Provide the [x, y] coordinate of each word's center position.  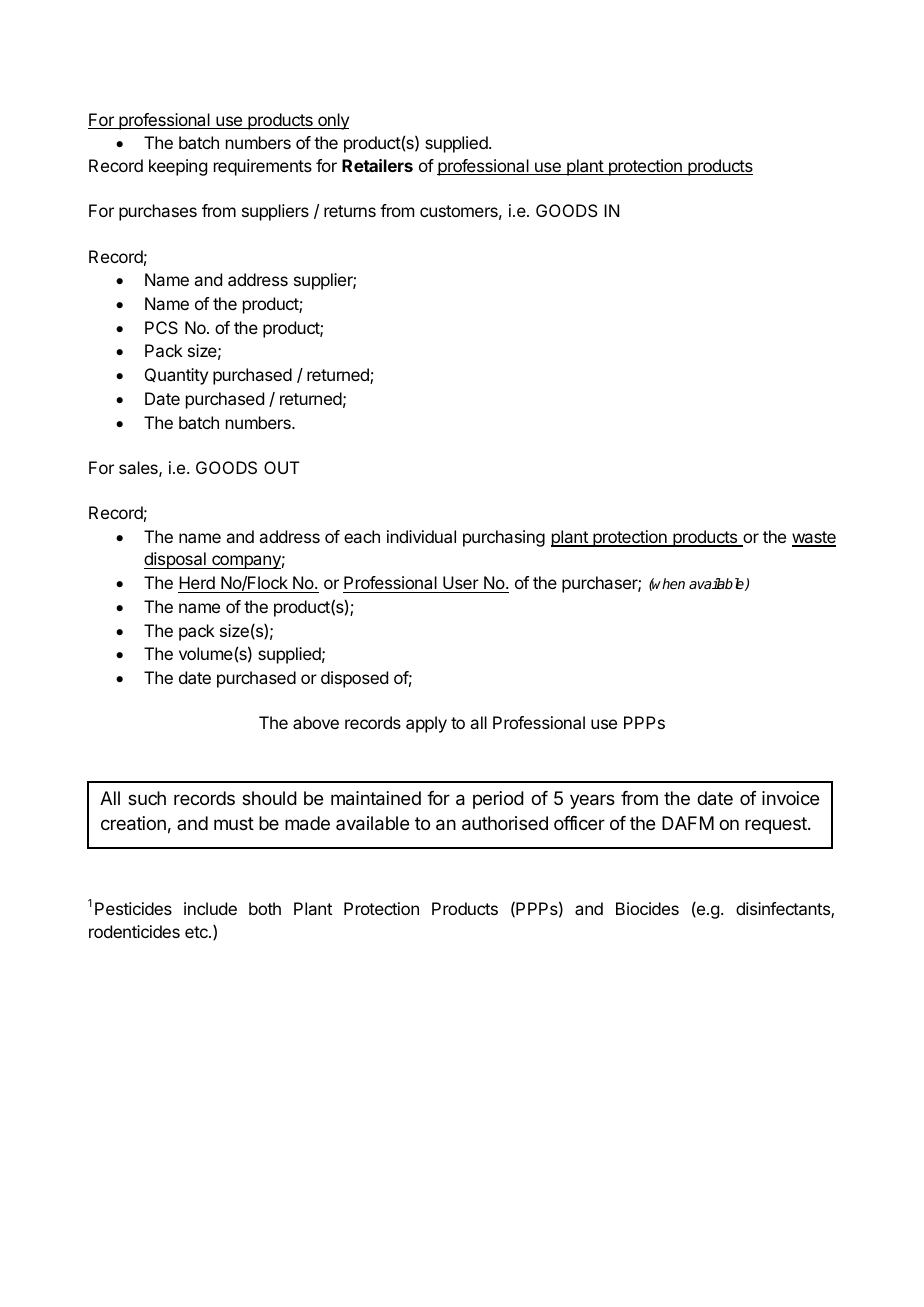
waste [814, 538]
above [316, 722]
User [461, 584]
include [210, 908]
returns [350, 211]
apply [426, 724]
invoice [790, 798]
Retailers [377, 165]
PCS [161, 327]
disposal [176, 560]
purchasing [504, 538]
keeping [178, 167]
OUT [282, 467]
